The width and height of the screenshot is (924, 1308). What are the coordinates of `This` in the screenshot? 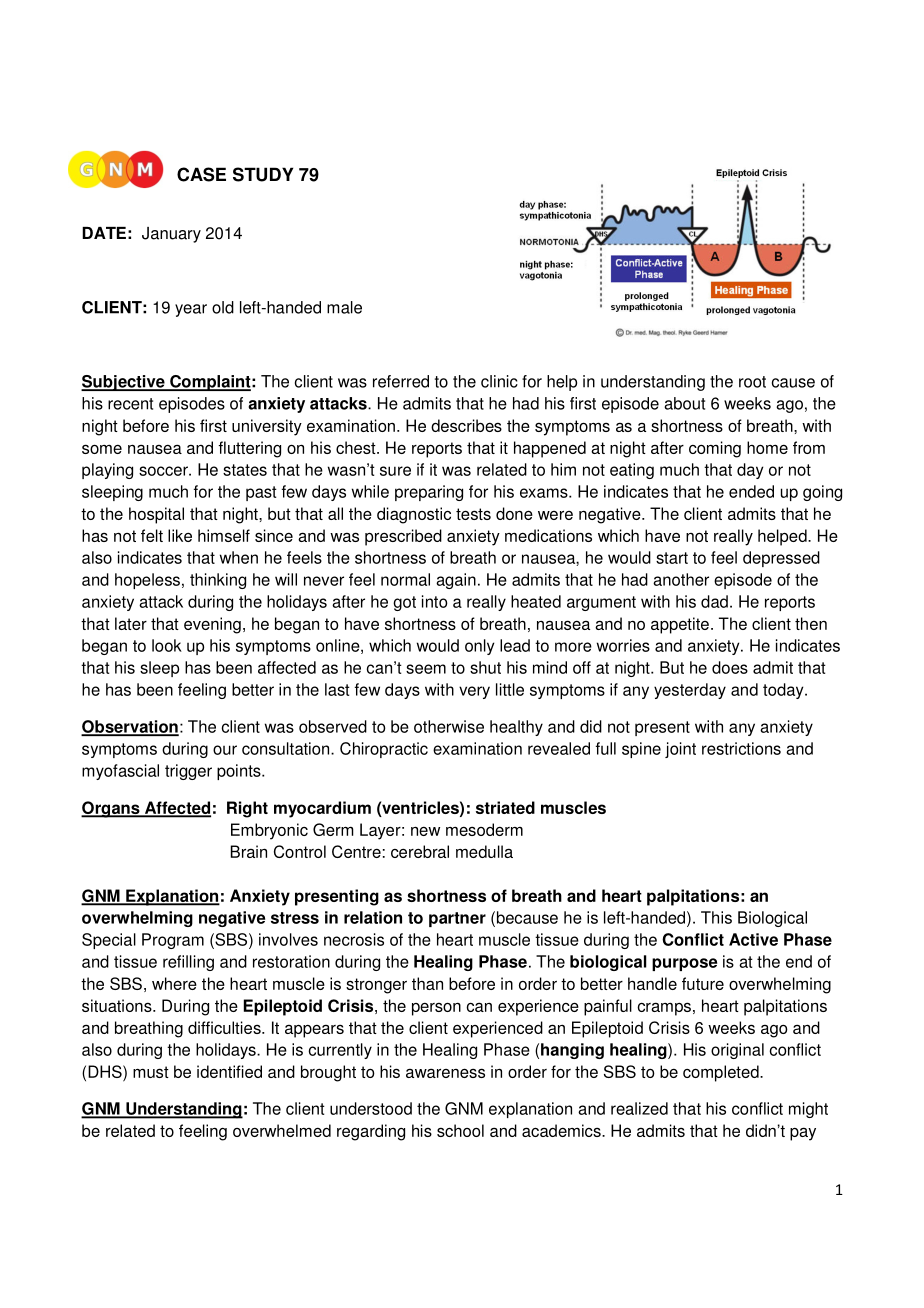 It's located at (716, 917).
